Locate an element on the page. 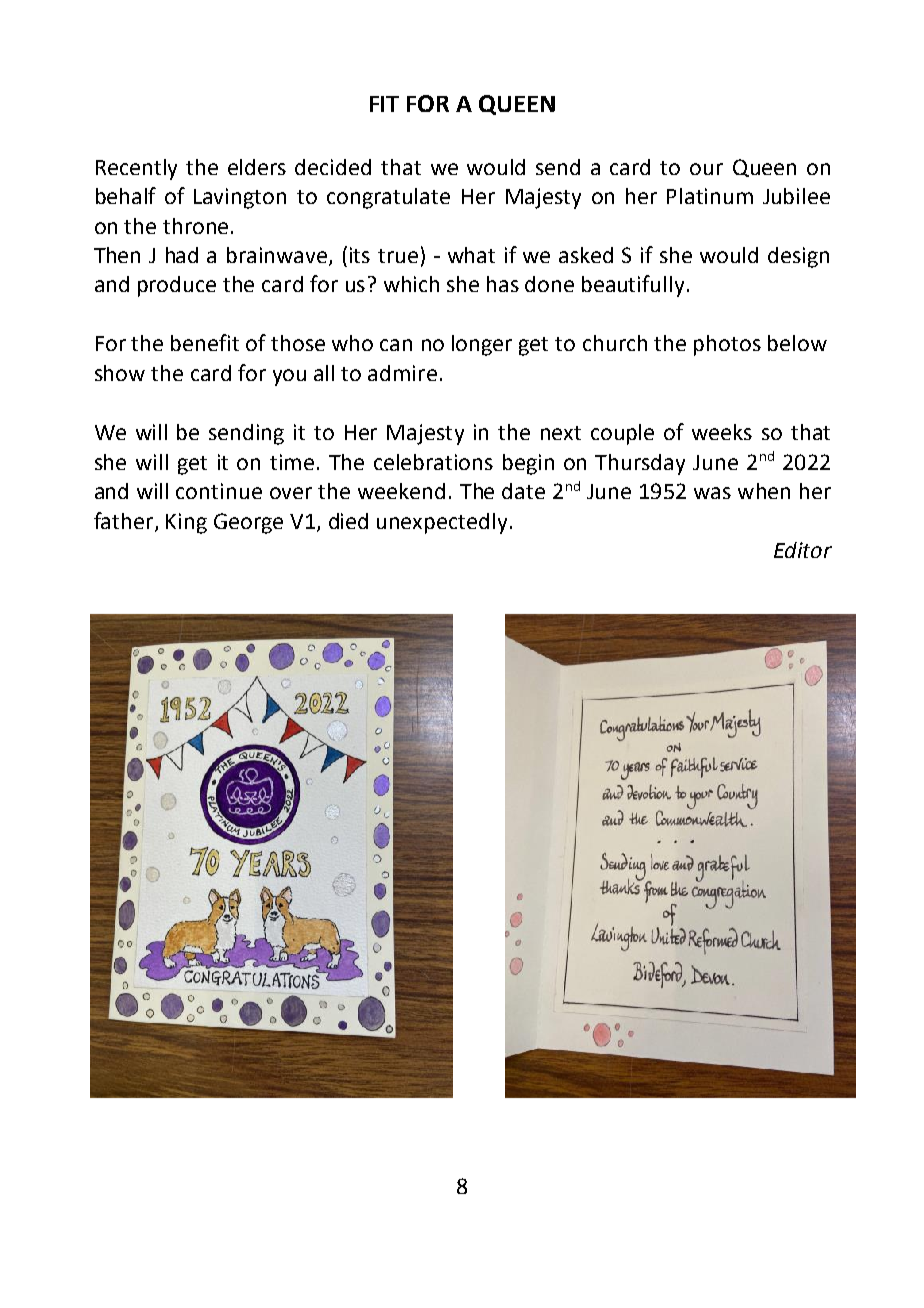  weeks is located at coordinates (722, 432).
